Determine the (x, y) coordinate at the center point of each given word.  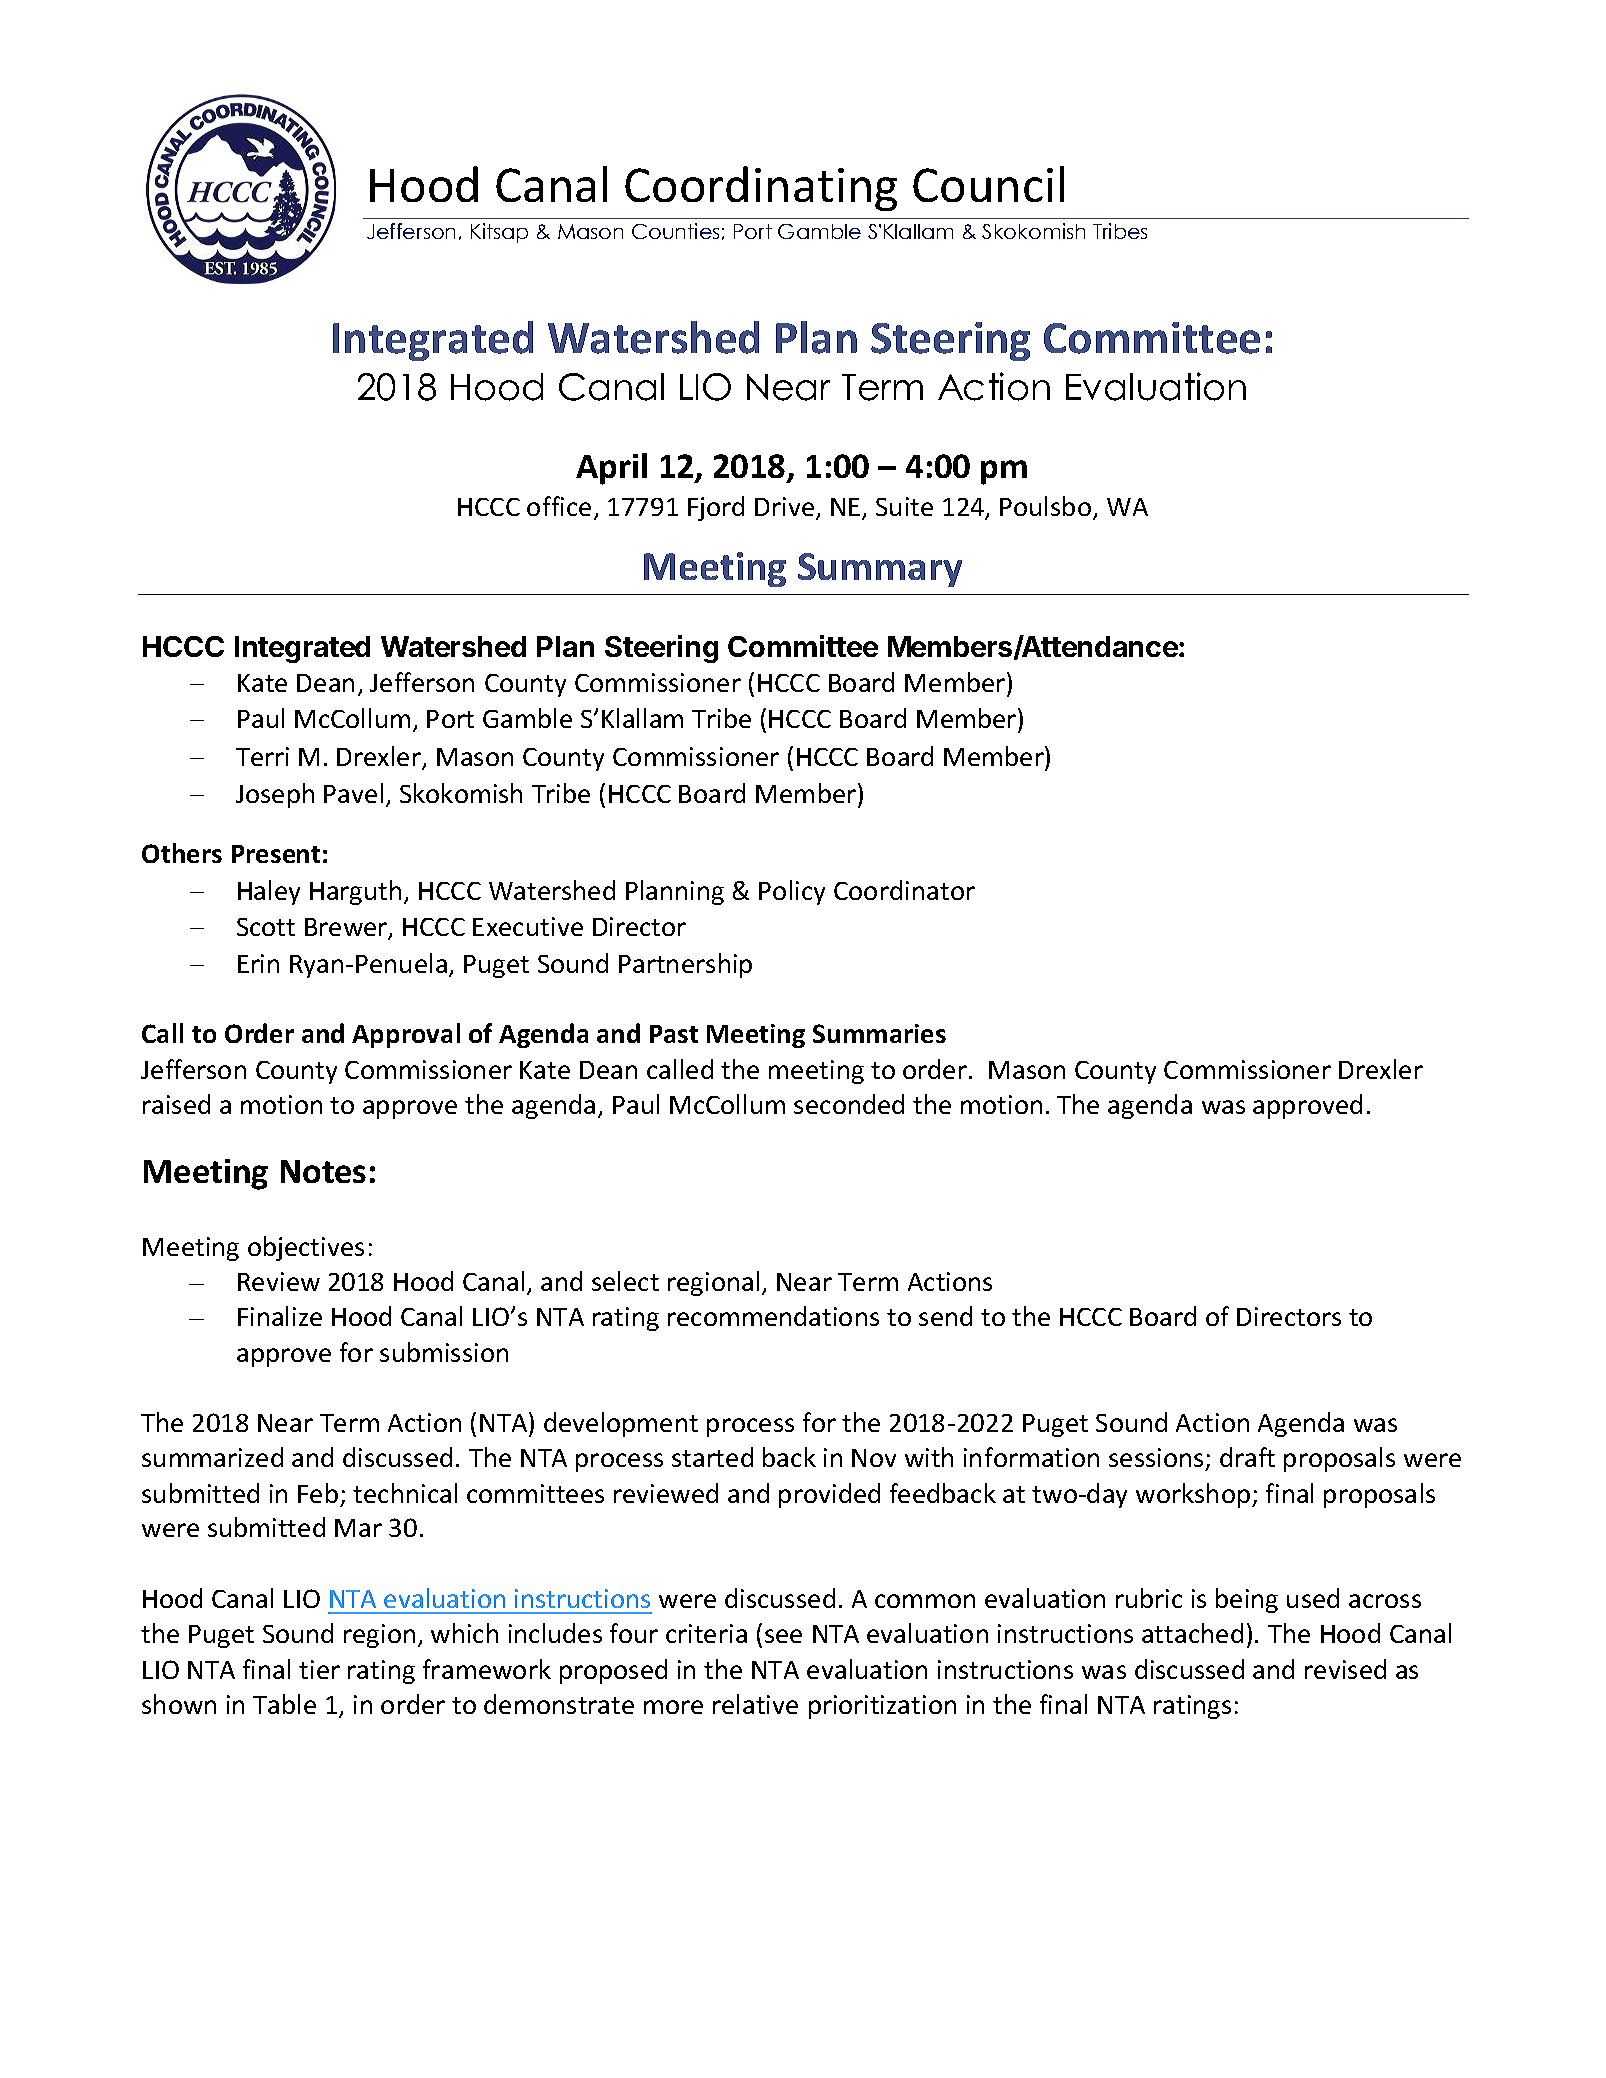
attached (1192, 1633)
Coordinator (904, 890)
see (783, 1636)
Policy (792, 892)
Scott (266, 927)
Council (988, 184)
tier (319, 1669)
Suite (904, 506)
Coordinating (761, 188)
